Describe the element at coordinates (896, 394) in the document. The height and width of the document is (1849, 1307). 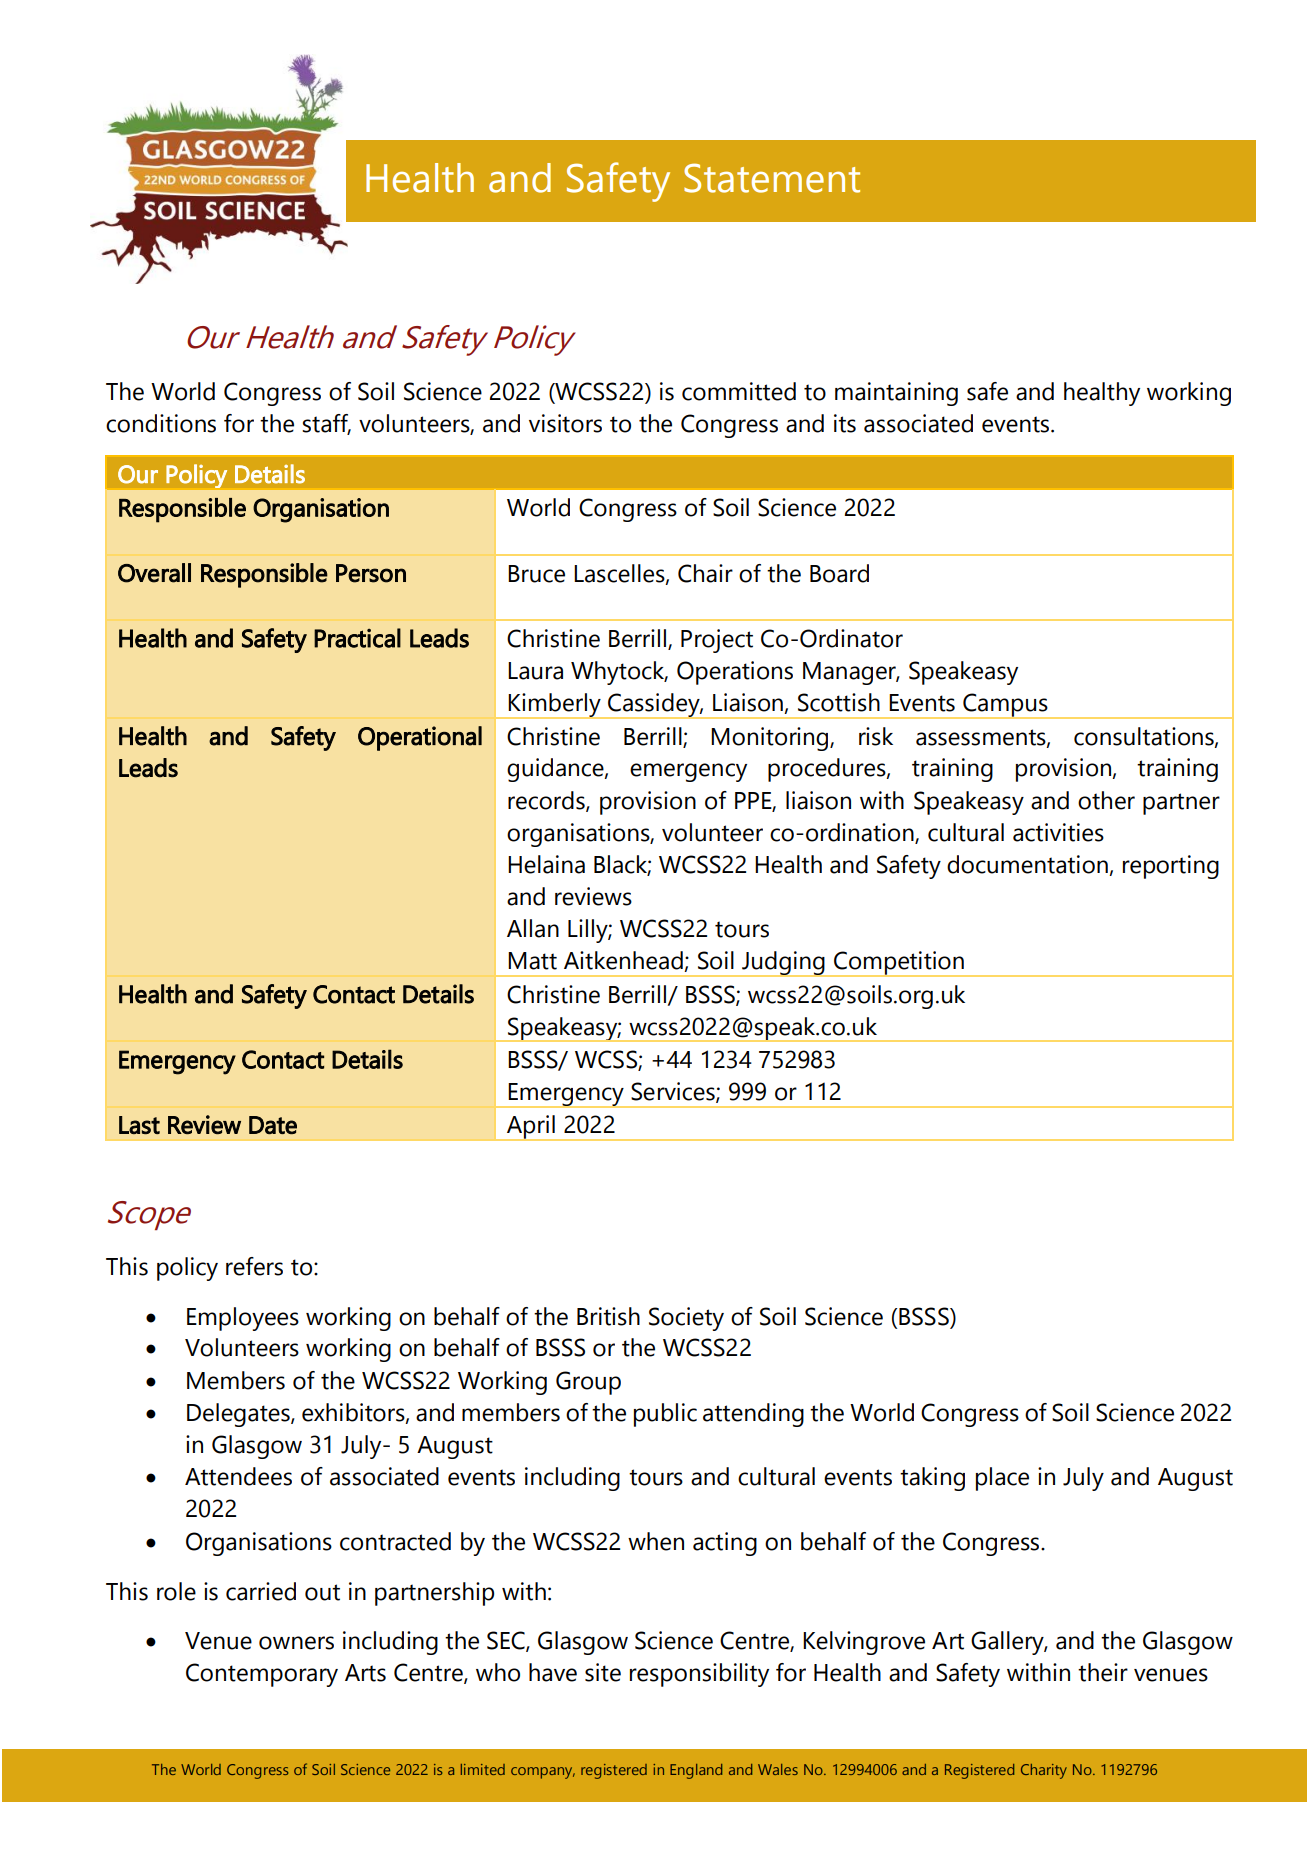
I see `maintaining` at that location.
